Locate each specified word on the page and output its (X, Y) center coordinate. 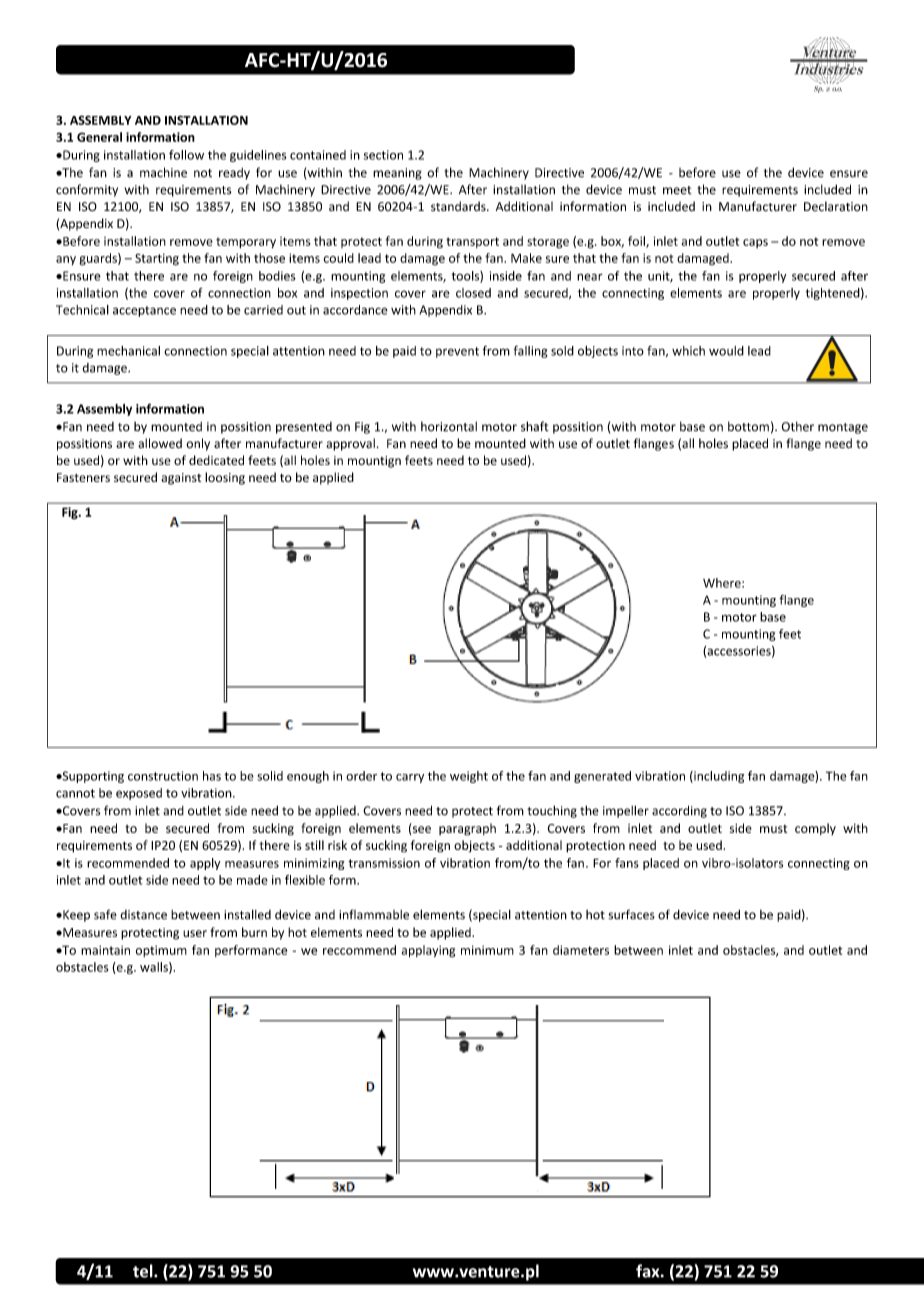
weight (469, 777)
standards (459, 206)
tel (144, 1271)
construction (163, 776)
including (718, 777)
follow (186, 155)
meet (677, 190)
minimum (487, 950)
